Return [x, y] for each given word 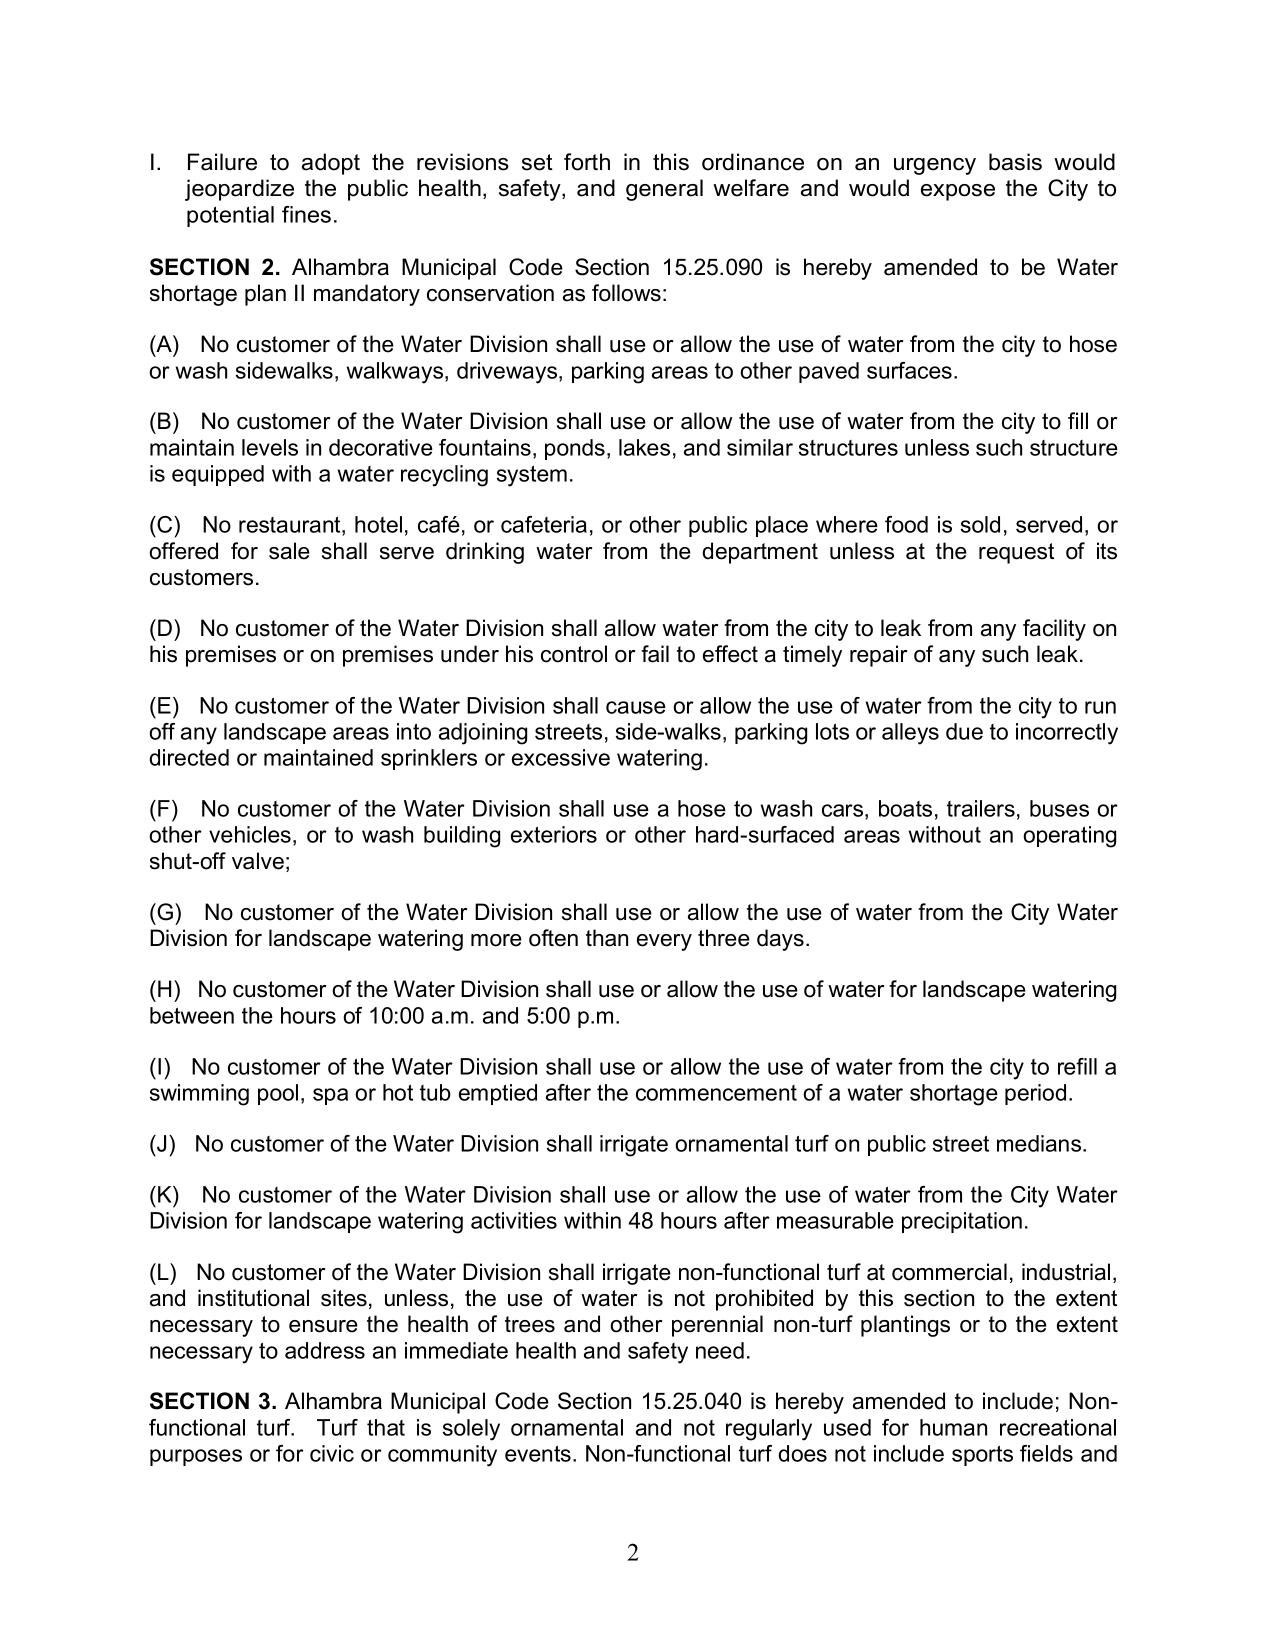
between [192, 1015]
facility [1054, 630]
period [1035, 1094]
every [664, 942]
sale [289, 551]
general [664, 190]
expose [958, 192]
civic [332, 1453]
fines [306, 214]
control [574, 654]
